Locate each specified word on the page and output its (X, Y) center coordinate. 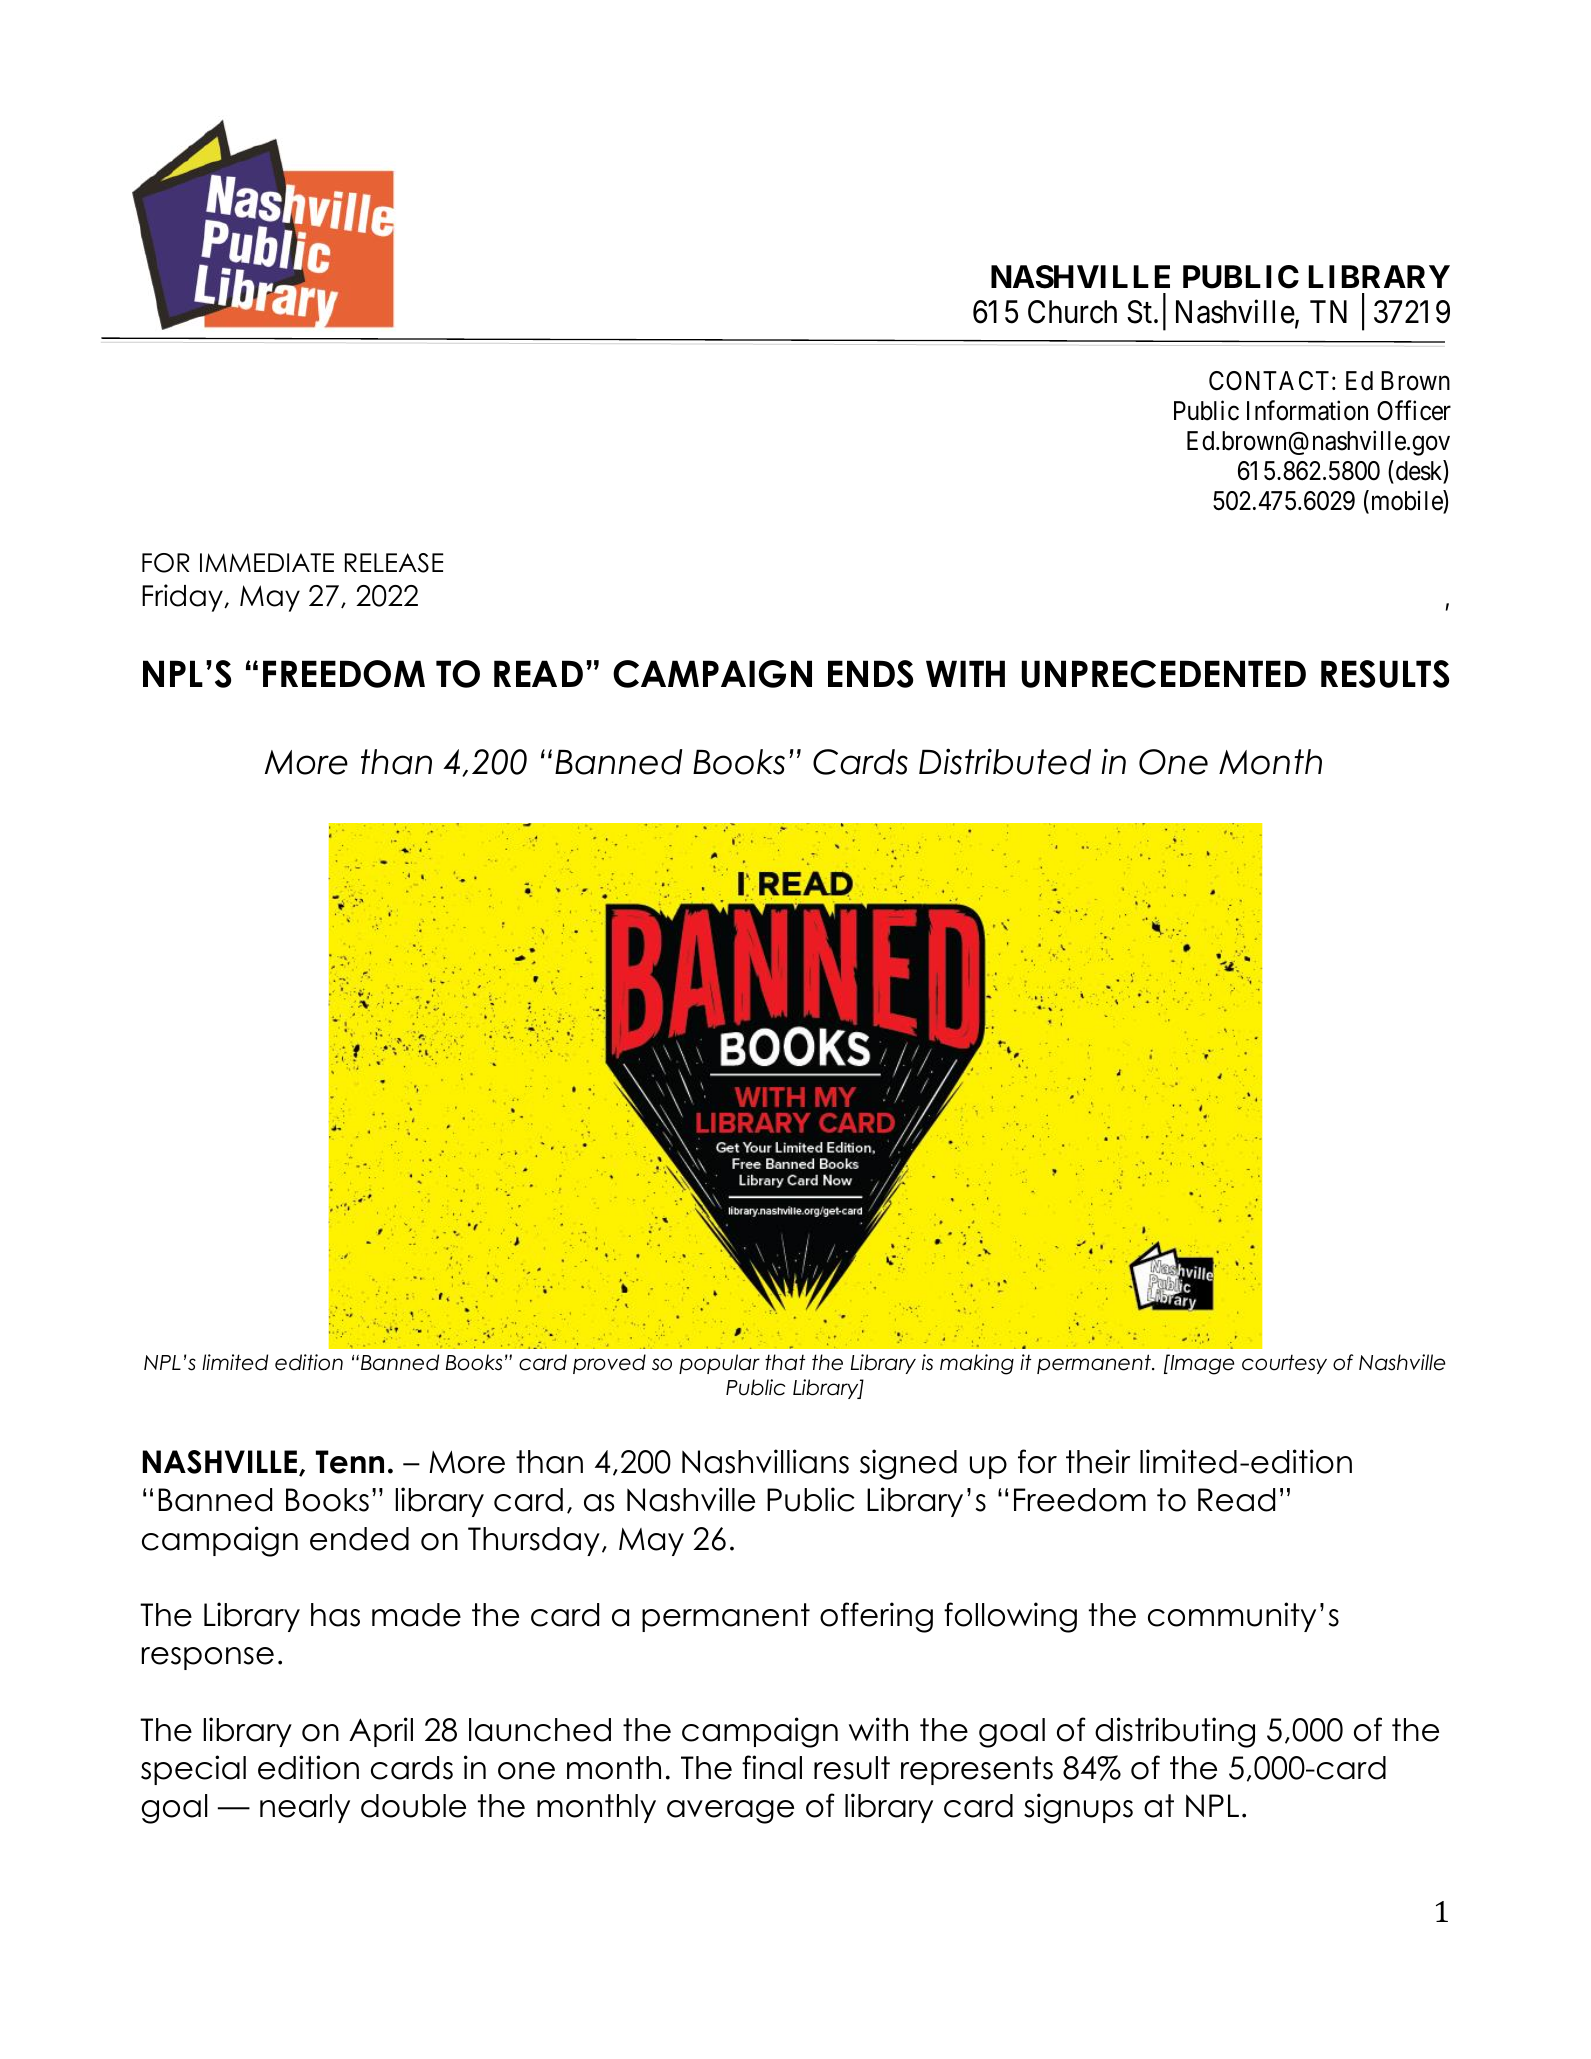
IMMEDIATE (267, 562)
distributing (1175, 1732)
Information (1307, 411)
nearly (305, 1808)
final (772, 1767)
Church (1072, 312)
